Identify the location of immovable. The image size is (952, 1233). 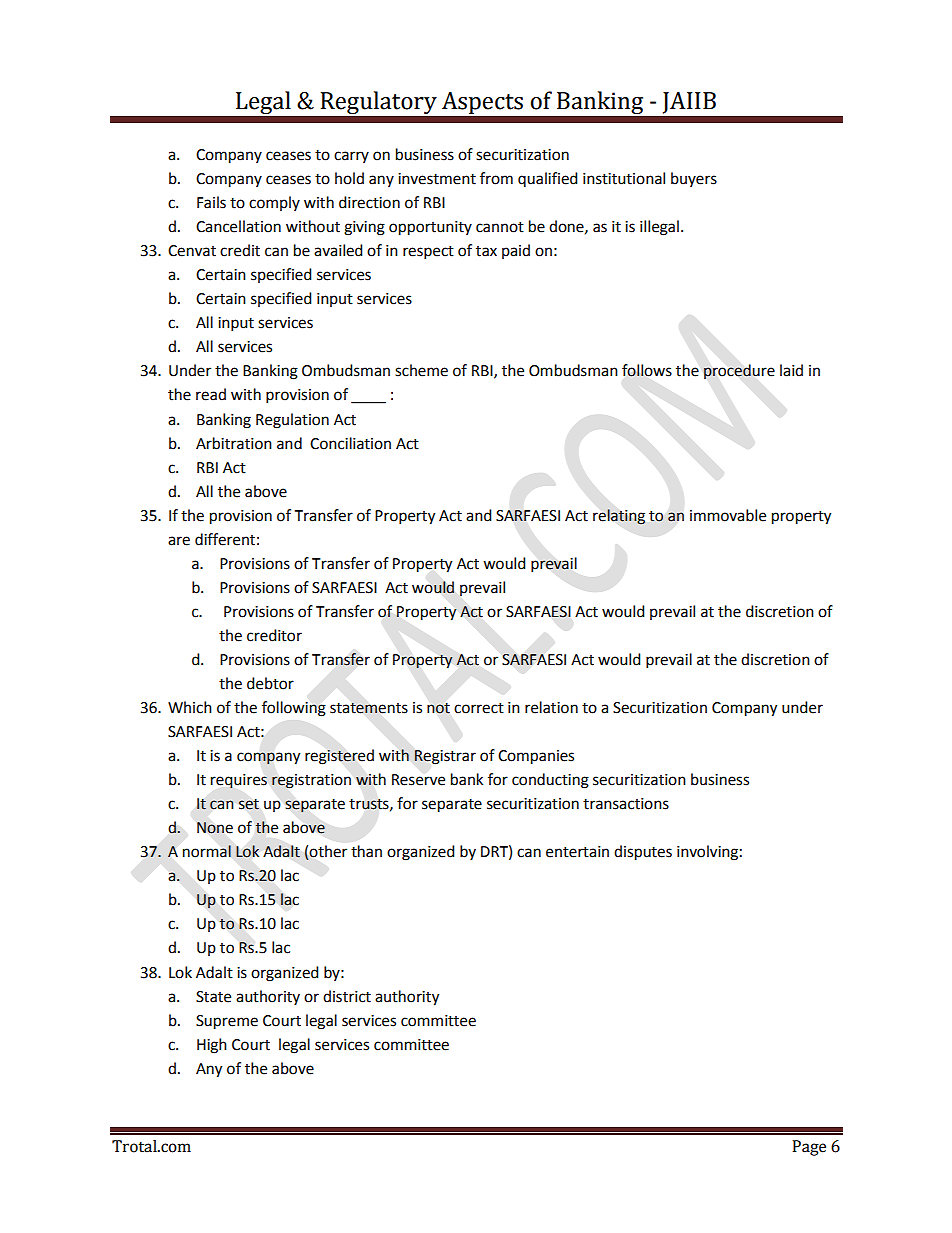
(728, 515).
